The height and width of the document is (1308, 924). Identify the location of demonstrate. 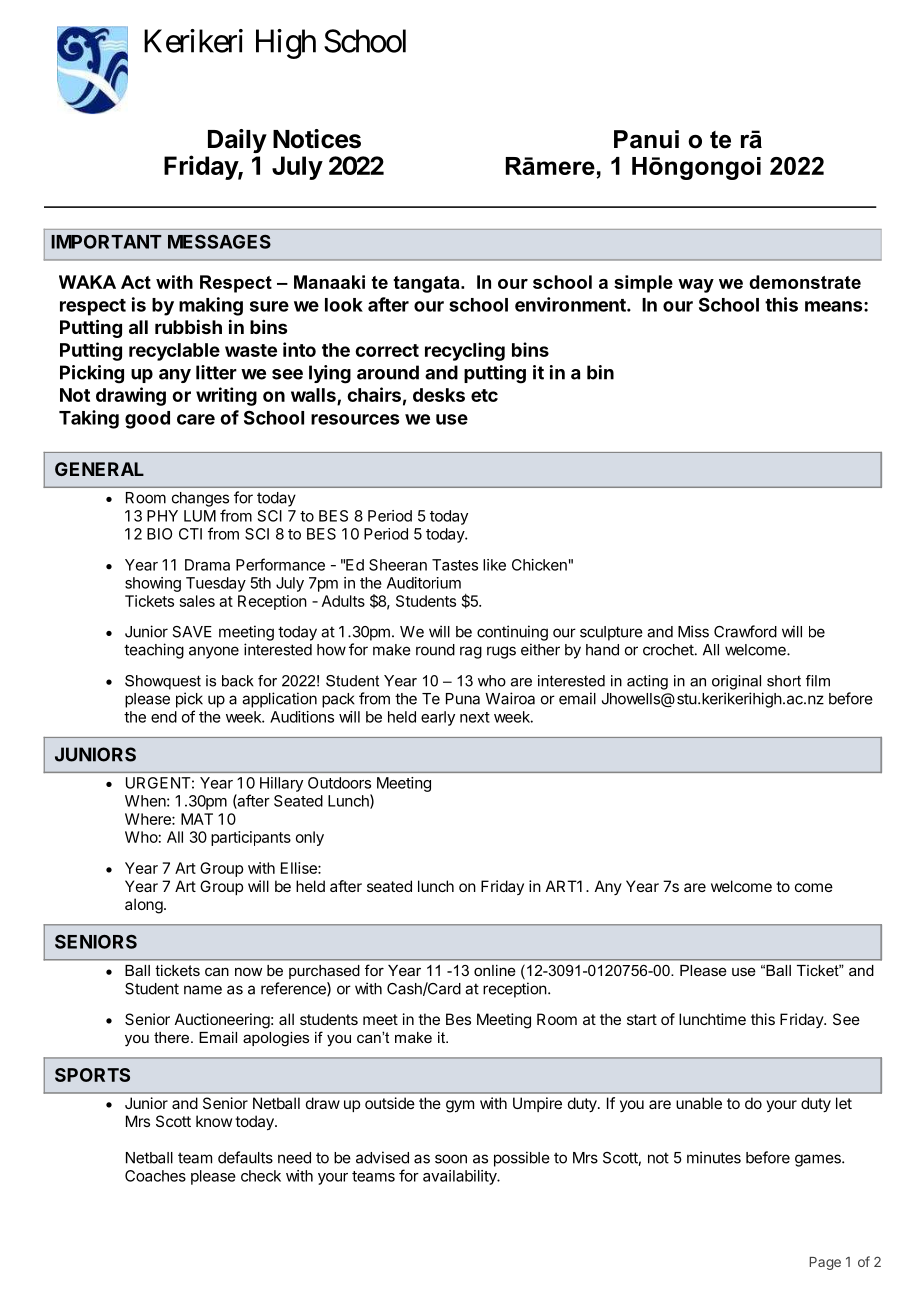
(805, 282).
